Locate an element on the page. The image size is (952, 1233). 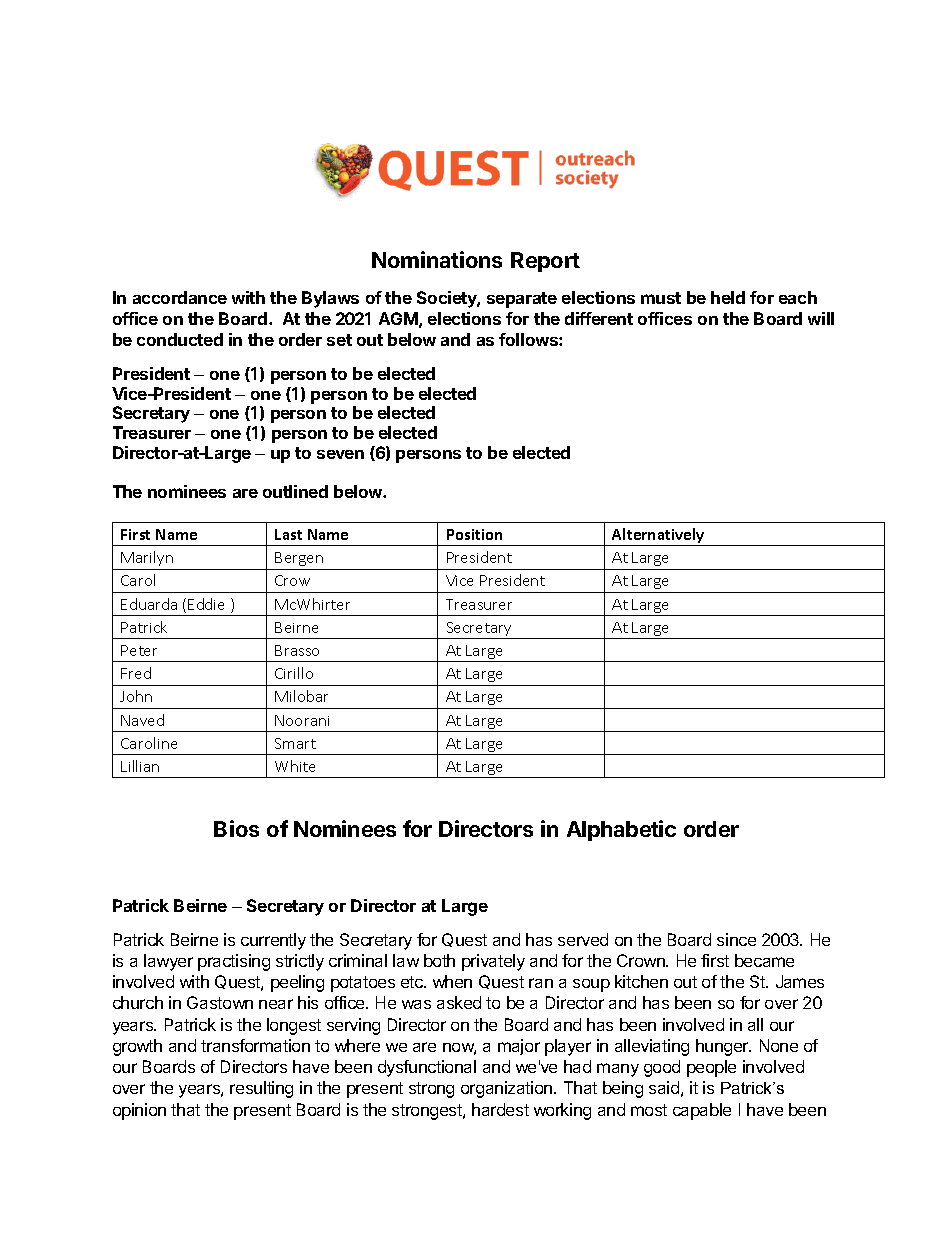
since is located at coordinates (736, 939).
